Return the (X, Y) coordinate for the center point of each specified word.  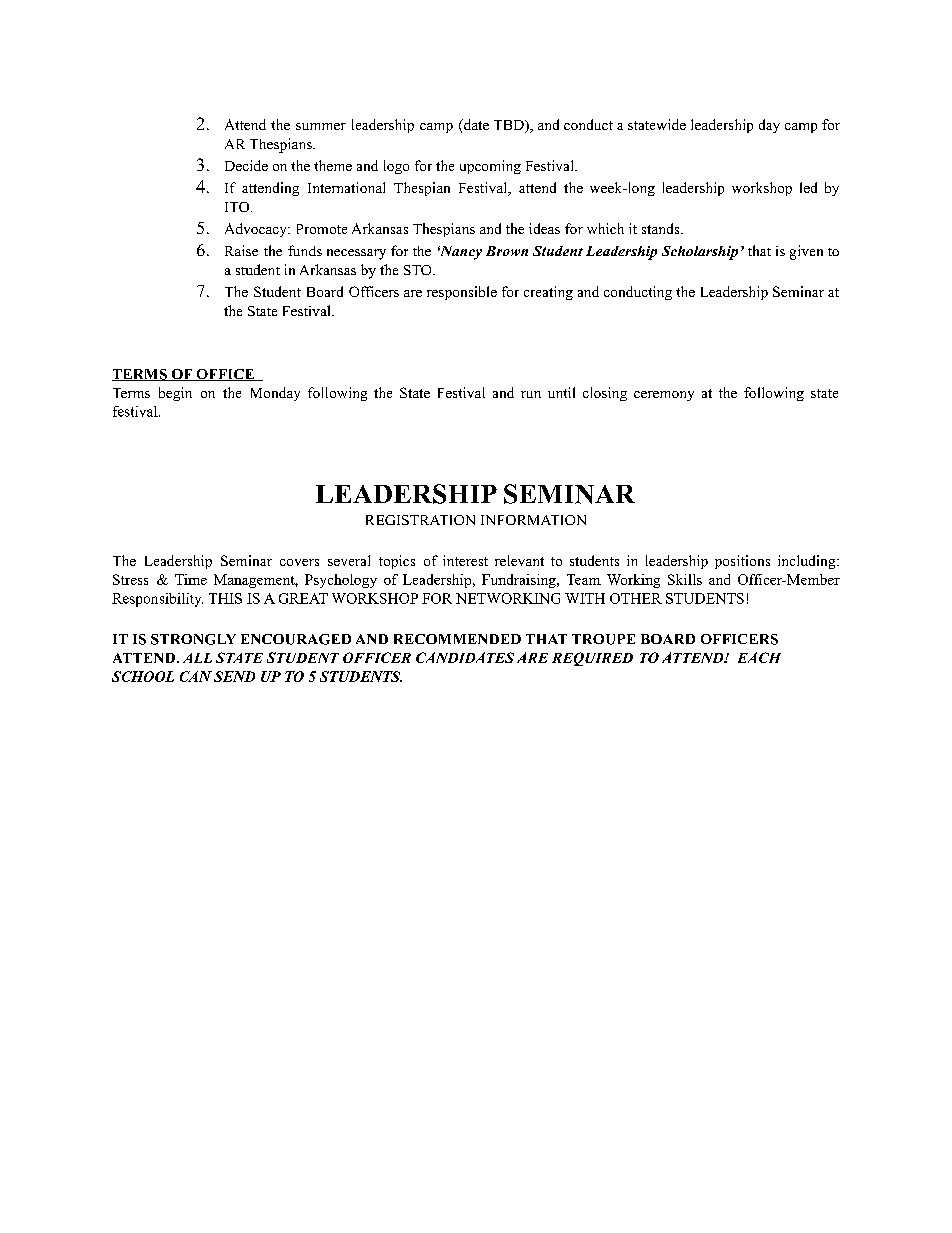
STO (419, 270)
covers (299, 562)
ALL (197, 658)
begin (175, 394)
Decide (246, 165)
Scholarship (700, 253)
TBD (510, 125)
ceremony (664, 396)
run (531, 394)
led (808, 187)
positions (742, 562)
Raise (241, 250)
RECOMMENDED (457, 639)
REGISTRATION (420, 520)
